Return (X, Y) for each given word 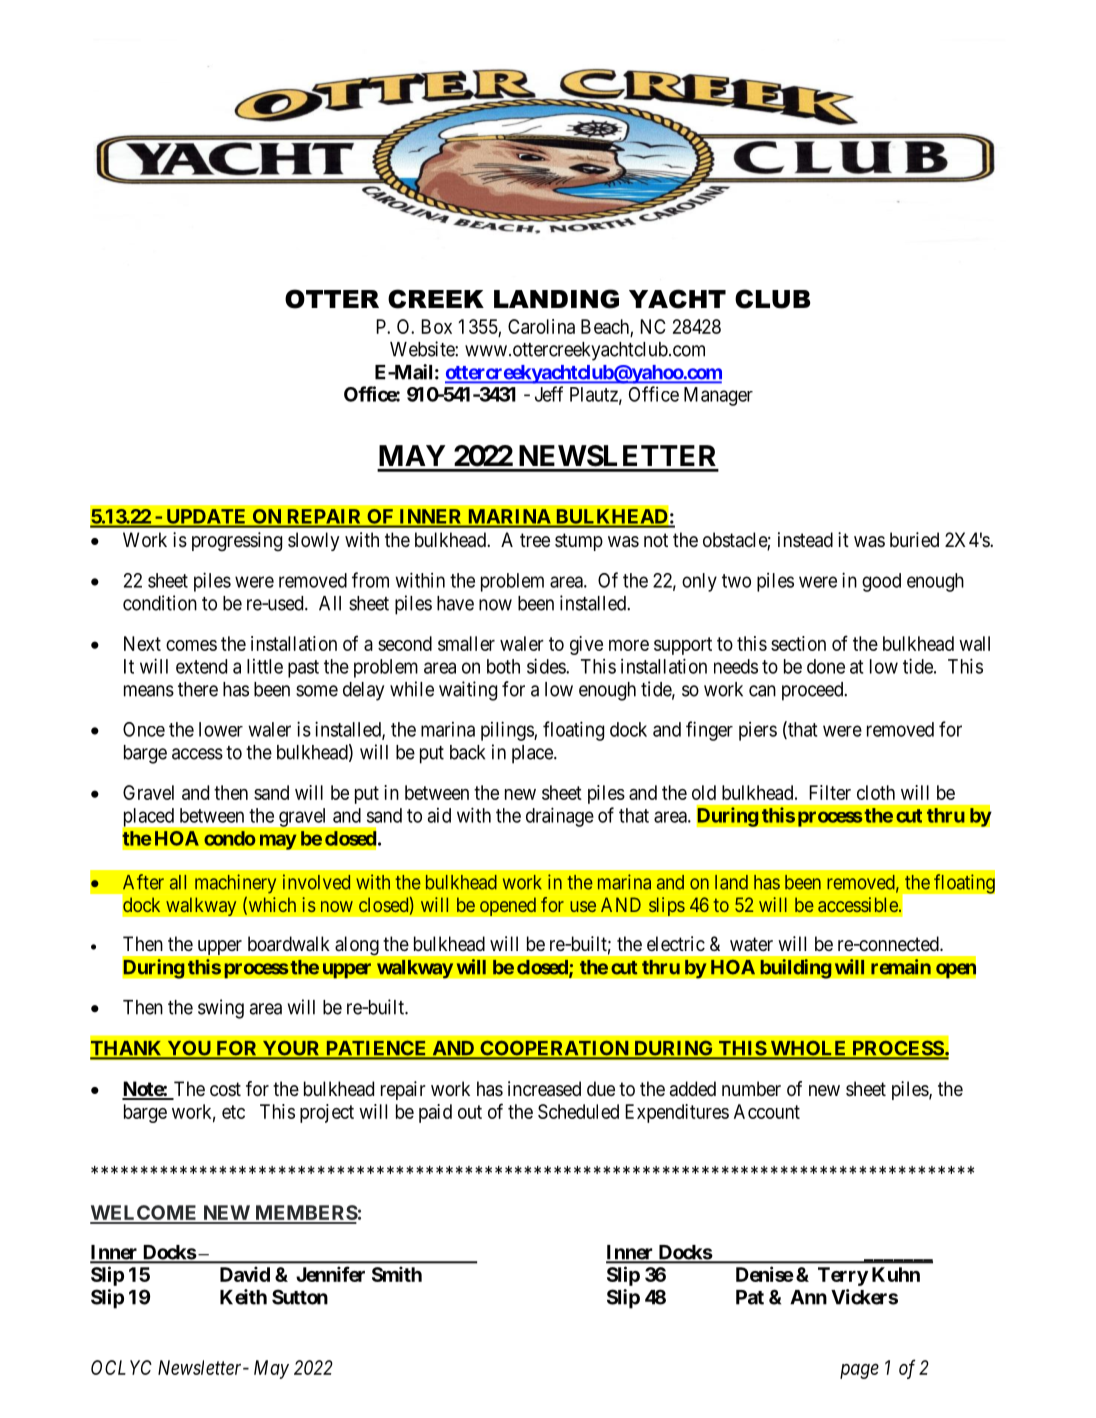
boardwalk (289, 944)
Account (767, 1111)
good (881, 582)
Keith (243, 1297)
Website (423, 349)
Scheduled (578, 1111)
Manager (718, 396)
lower (221, 729)
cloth (876, 792)
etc (233, 1112)
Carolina (541, 326)
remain (901, 967)
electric (676, 943)
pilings (508, 731)
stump (579, 542)
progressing (237, 542)
